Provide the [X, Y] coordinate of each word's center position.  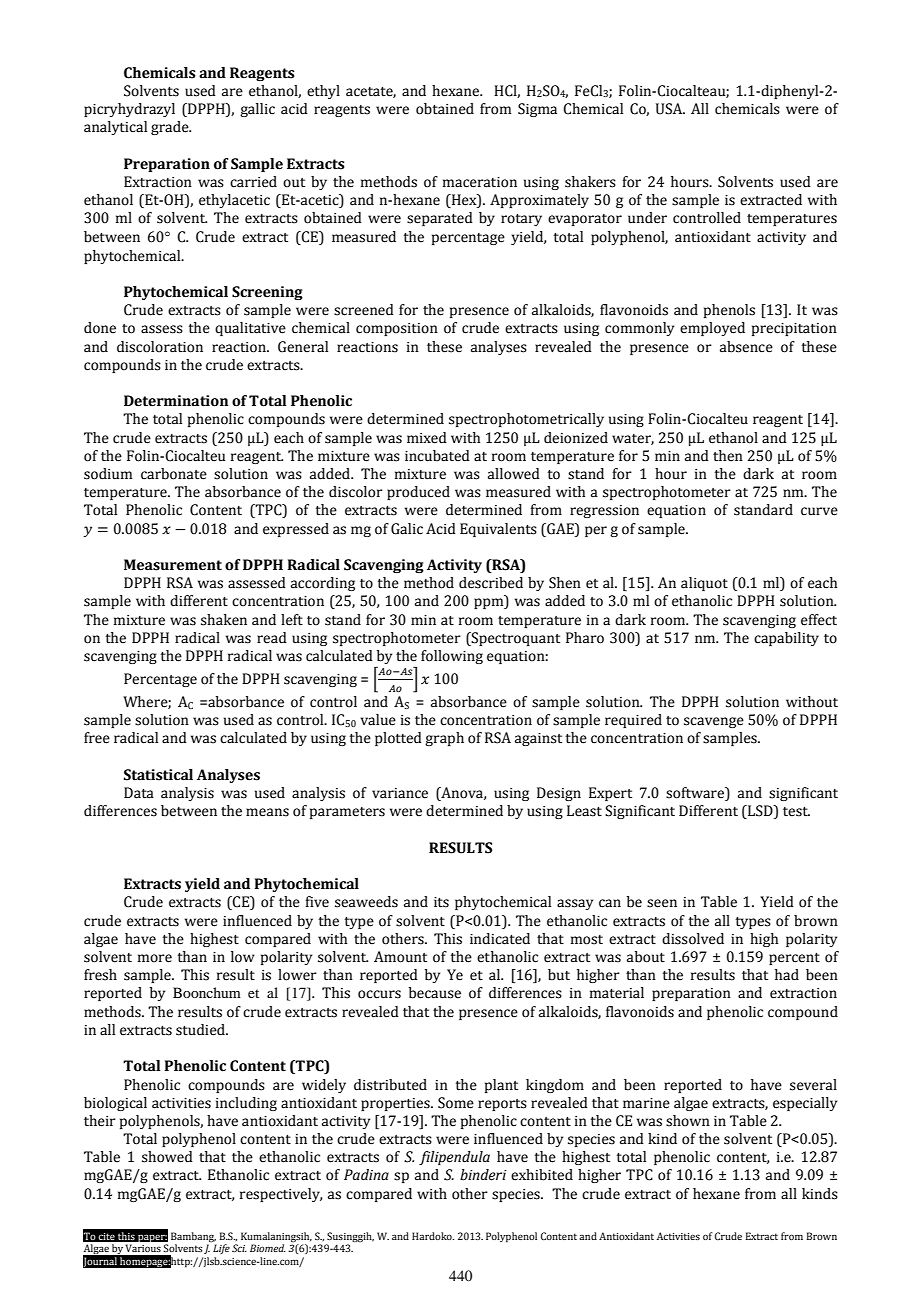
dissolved [693, 939]
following [452, 657]
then [728, 456]
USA [670, 109]
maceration [480, 182]
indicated [500, 939]
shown [688, 1121]
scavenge [714, 722]
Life [221, 1249]
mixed [427, 438]
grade [171, 128]
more [155, 958]
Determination [176, 401]
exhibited [542, 1175]
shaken [224, 620]
